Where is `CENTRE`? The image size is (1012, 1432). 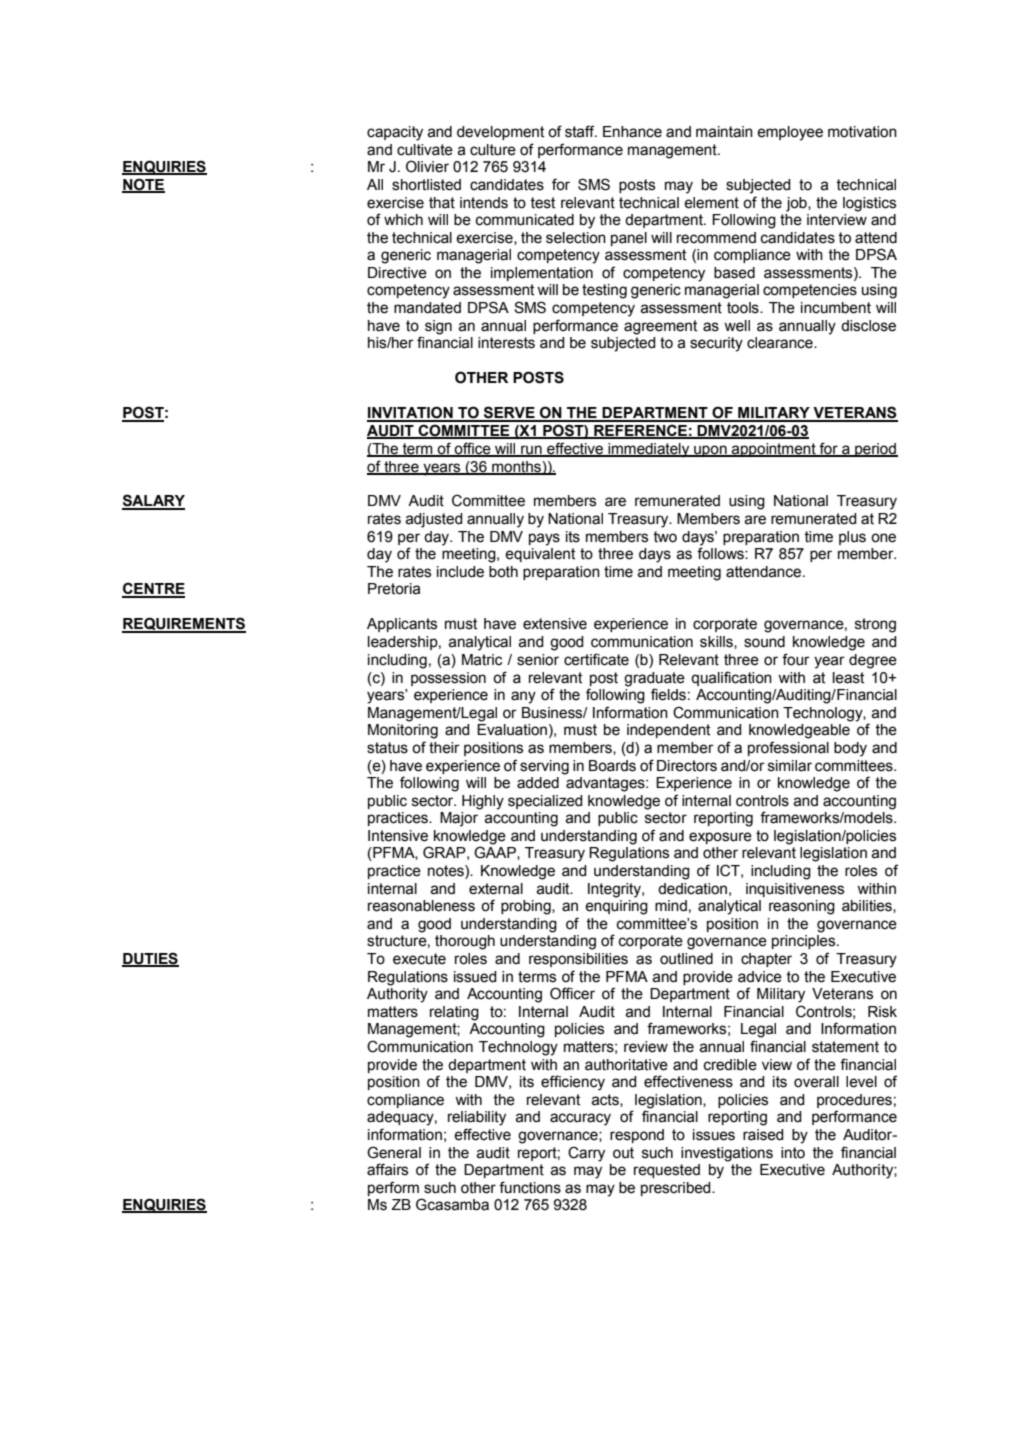
CENTRE is located at coordinates (153, 589).
